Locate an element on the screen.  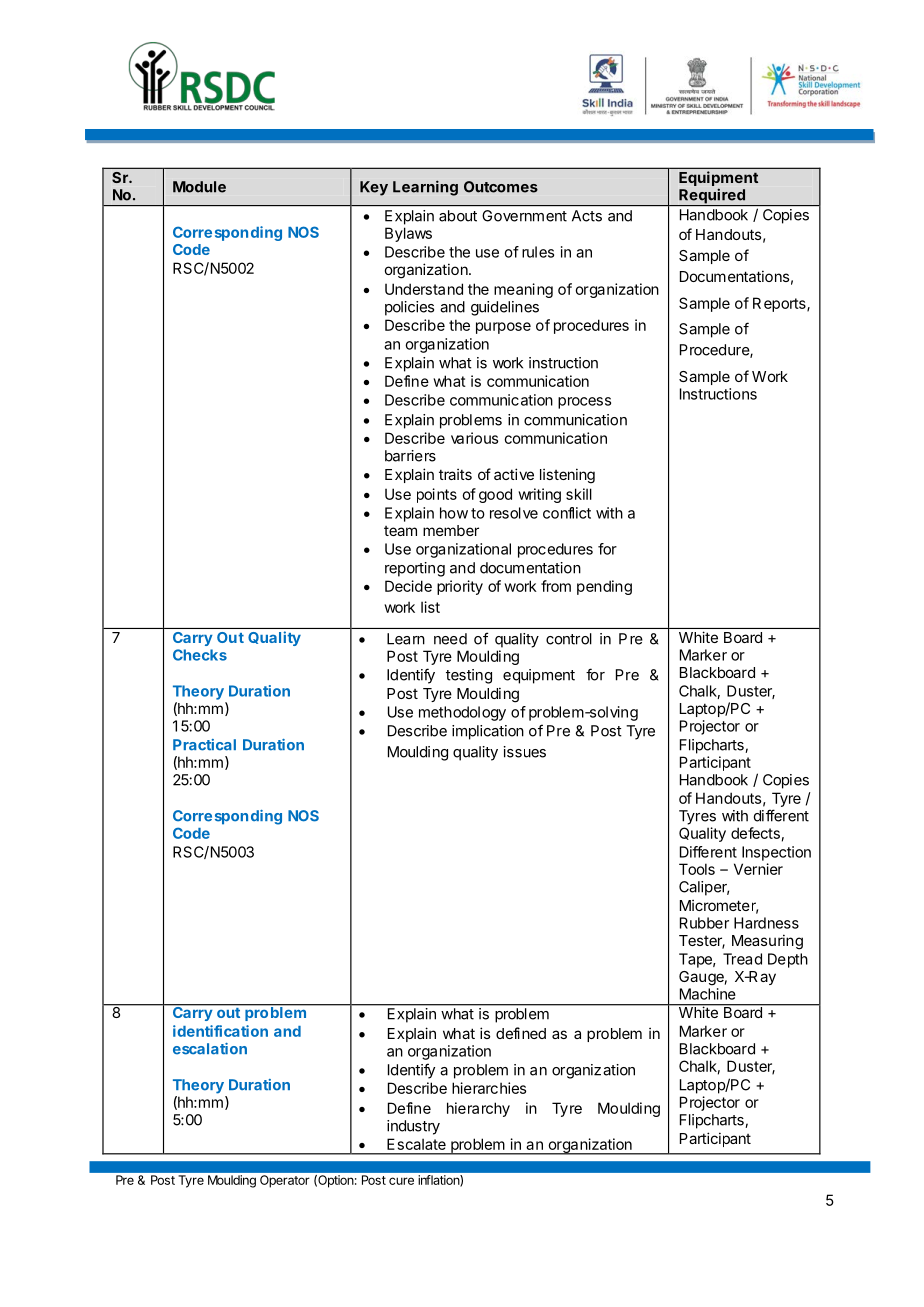
escalation is located at coordinates (210, 1049).
